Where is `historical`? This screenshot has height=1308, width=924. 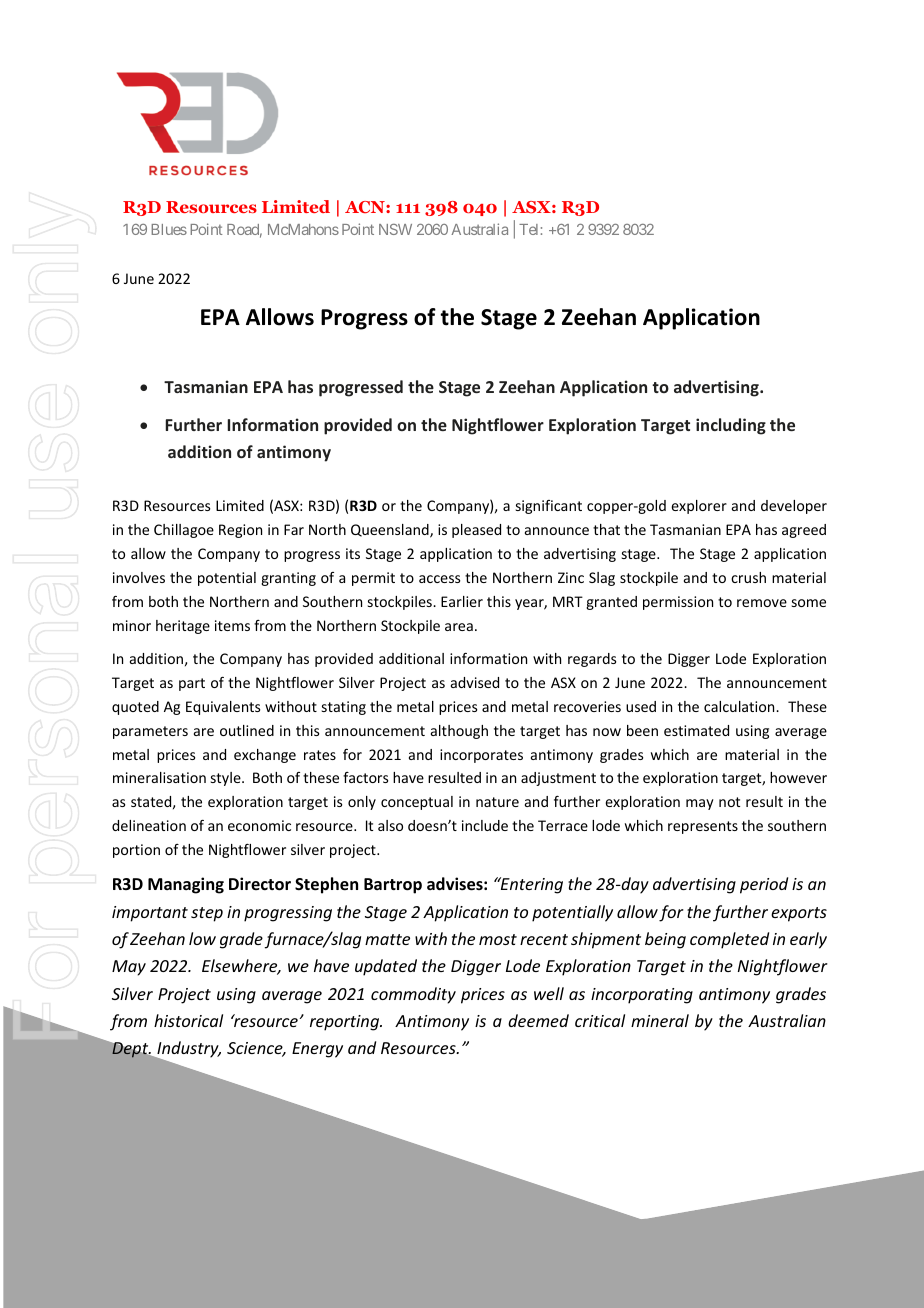
historical is located at coordinates (188, 1020).
